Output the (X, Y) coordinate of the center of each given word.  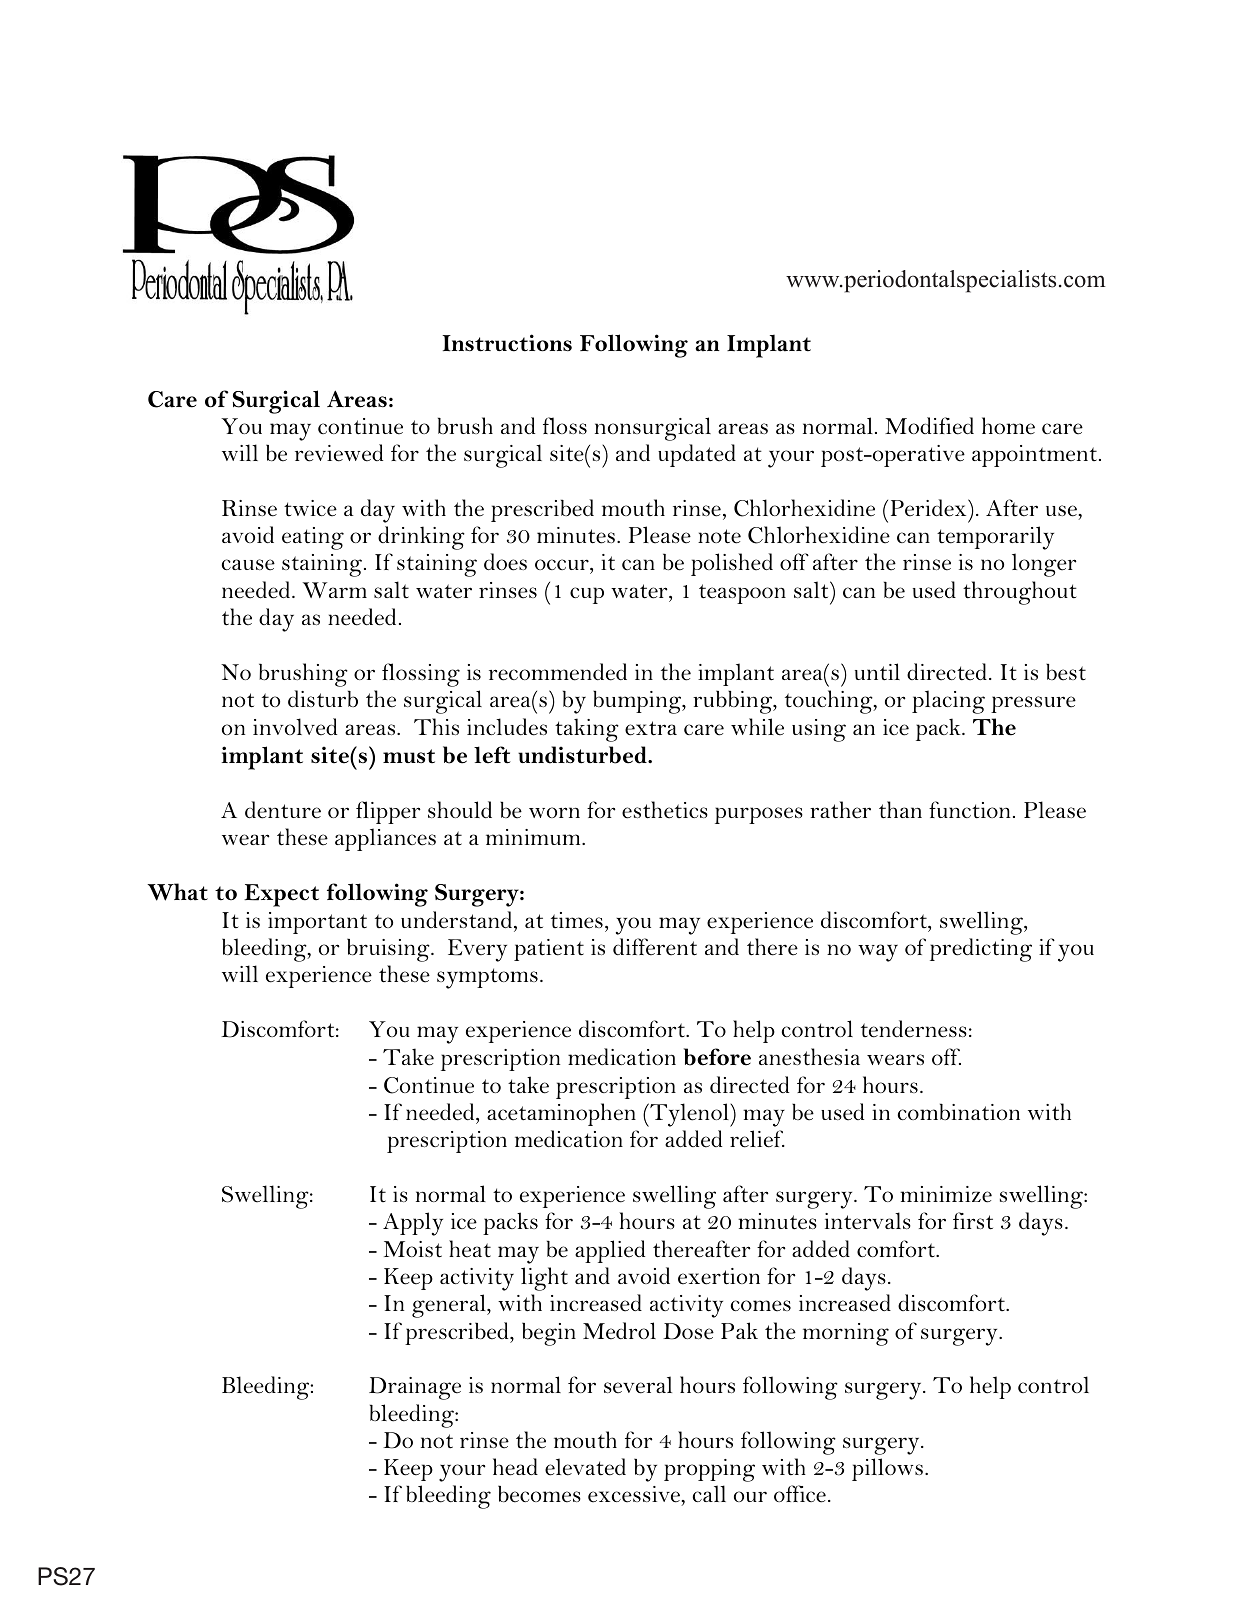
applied (610, 1251)
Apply (413, 1224)
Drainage (415, 1388)
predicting (981, 950)
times (577, 920)
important (317, 923)
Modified (929, 426)
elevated (585, 1467)
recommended (558, 672)
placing (948, 702)
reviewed (339, 453)
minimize (946, 1194)
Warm (334, 590)
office (800, 1494)
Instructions (507, 343)
